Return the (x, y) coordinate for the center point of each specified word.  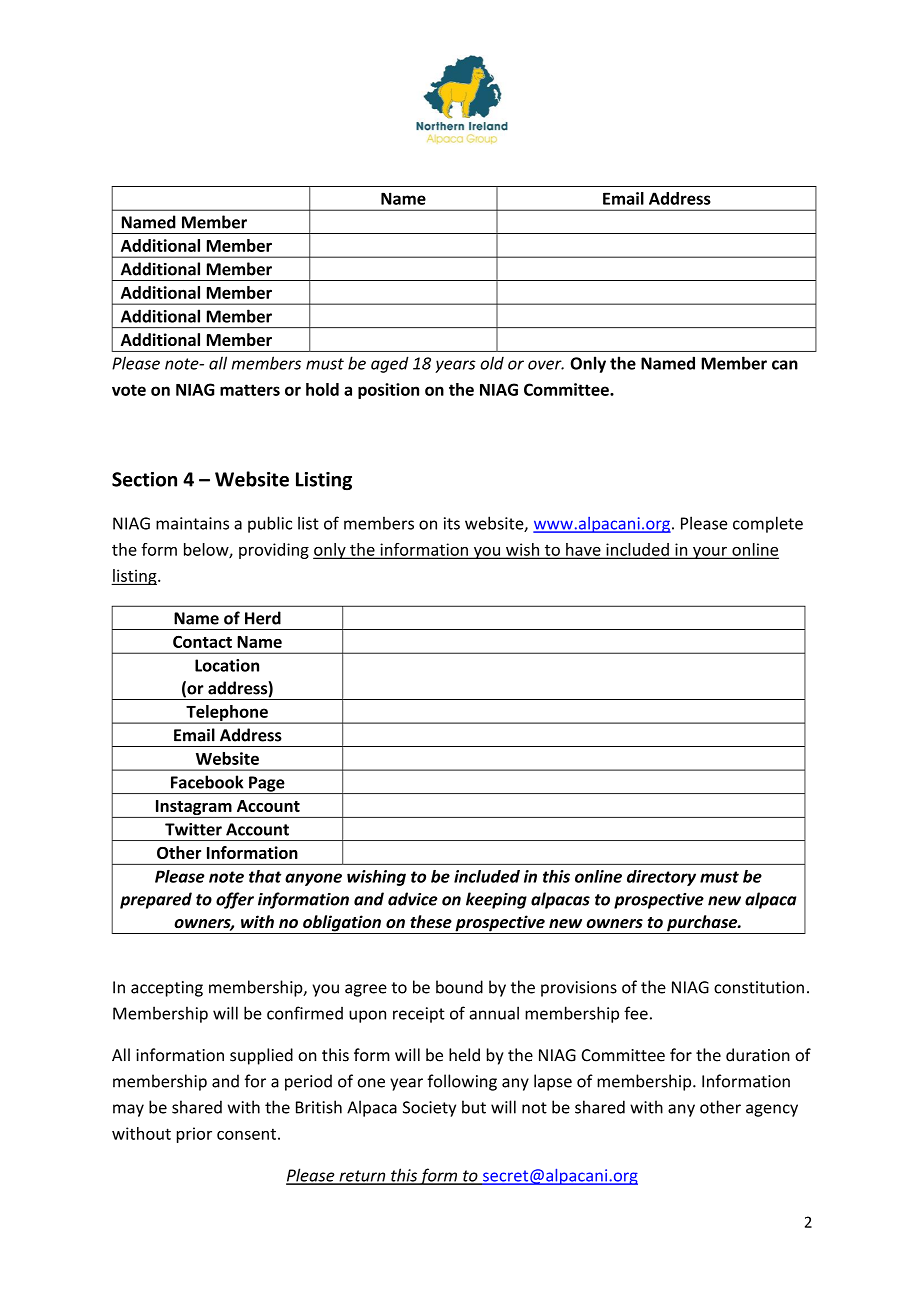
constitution (759, 987)
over (546, 365)
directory (661, 878)
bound (459, 987)
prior (194, 1135)
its (452, 523)
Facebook (207, 782)
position (388, 391)
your (710, 552)
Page (267, 785)
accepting (167, 989)
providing (274, 551)
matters (250, 390)
